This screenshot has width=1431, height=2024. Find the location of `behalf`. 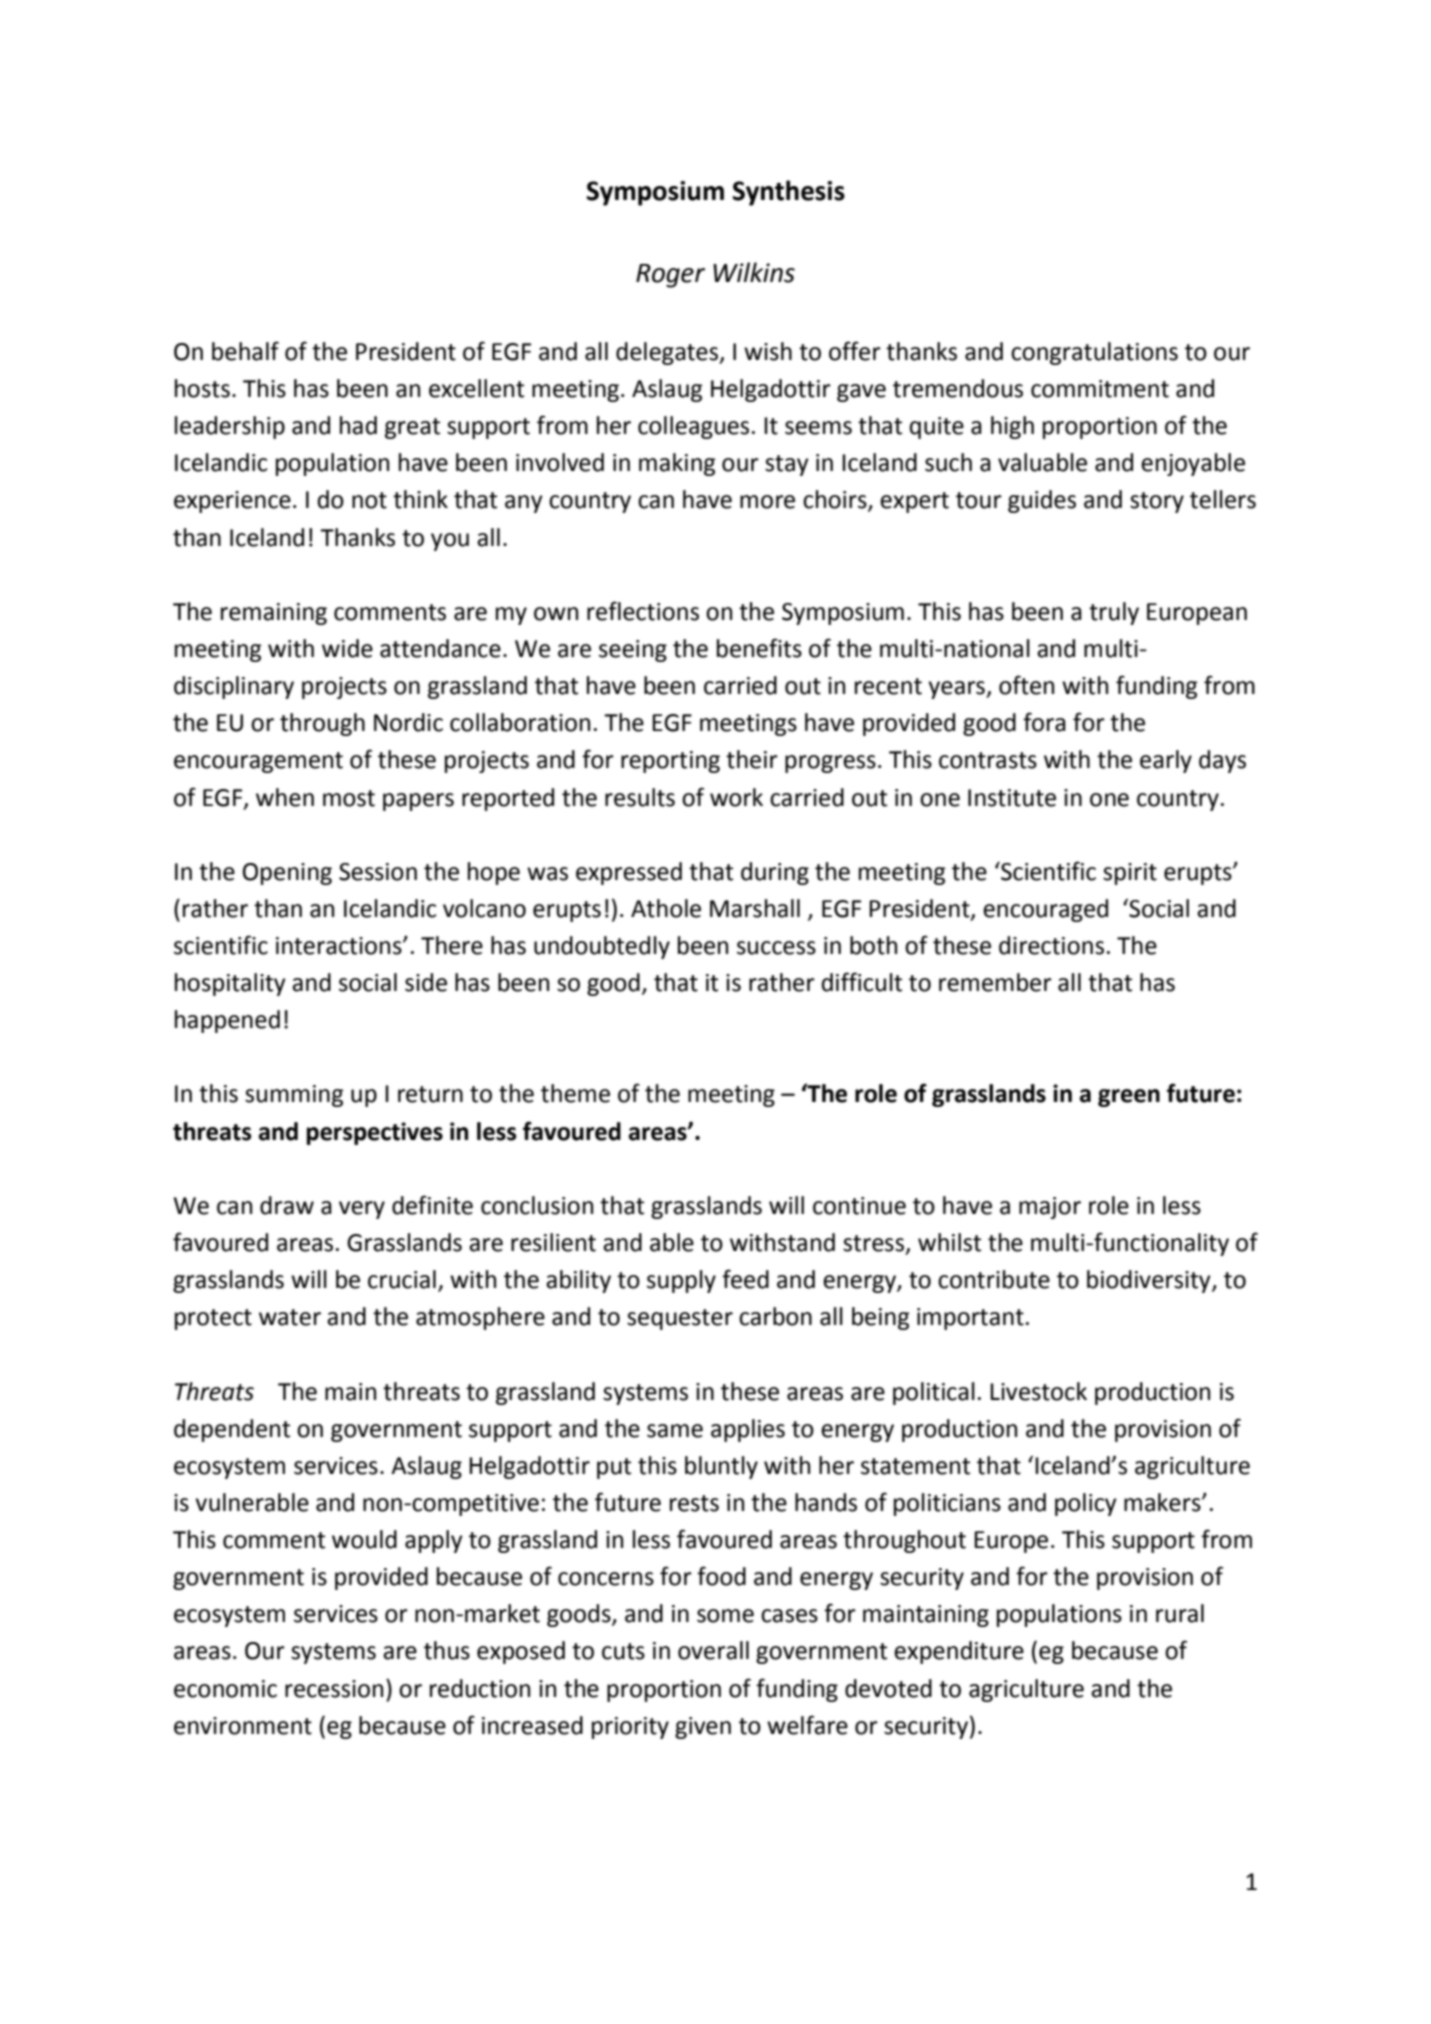

behalf is located at coordinates (245, 351).
